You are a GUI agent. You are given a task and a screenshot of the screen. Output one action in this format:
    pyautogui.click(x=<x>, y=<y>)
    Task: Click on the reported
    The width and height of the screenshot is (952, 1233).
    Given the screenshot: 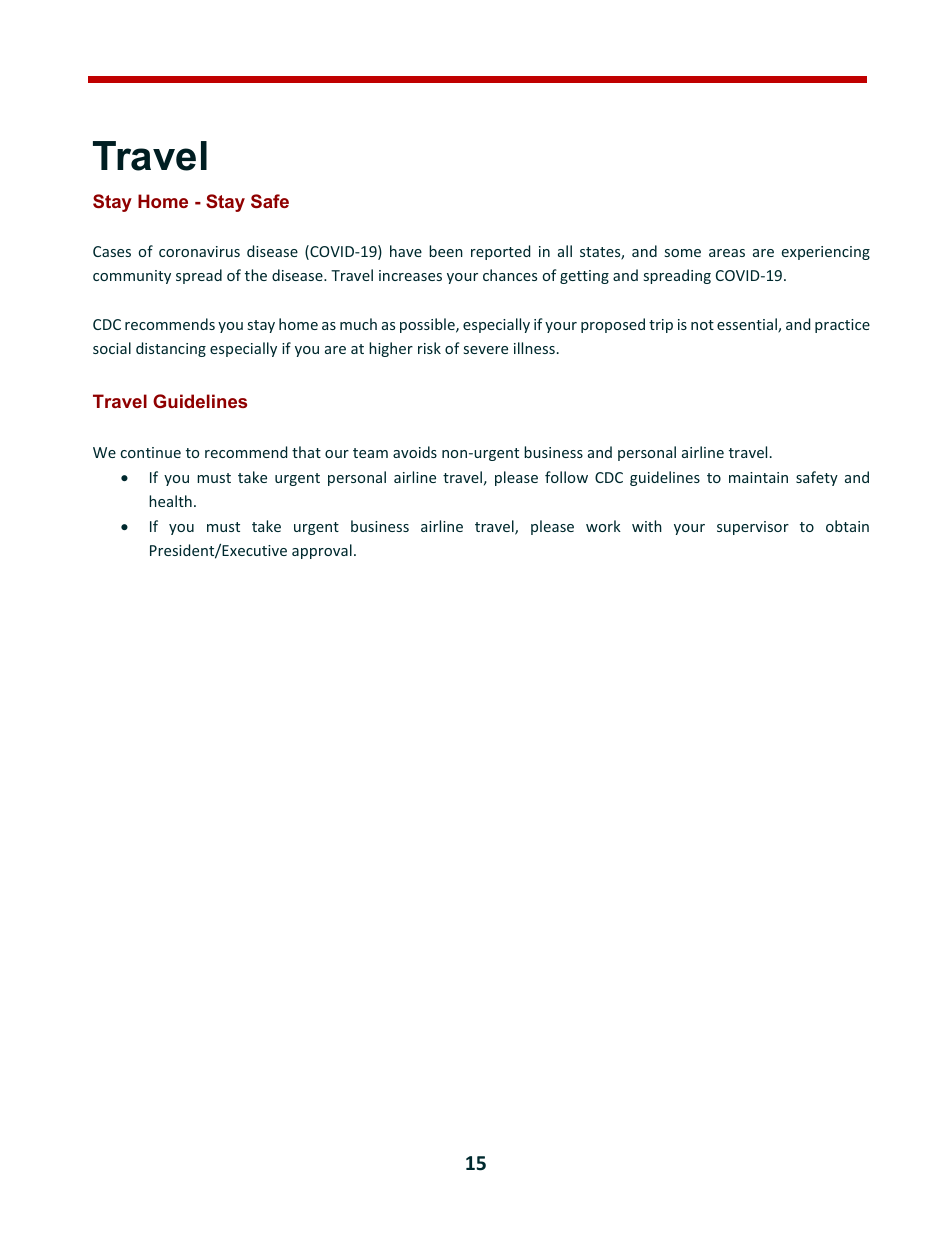 What is the action you would take?
    pyautogui.click(x=500, y=252)
